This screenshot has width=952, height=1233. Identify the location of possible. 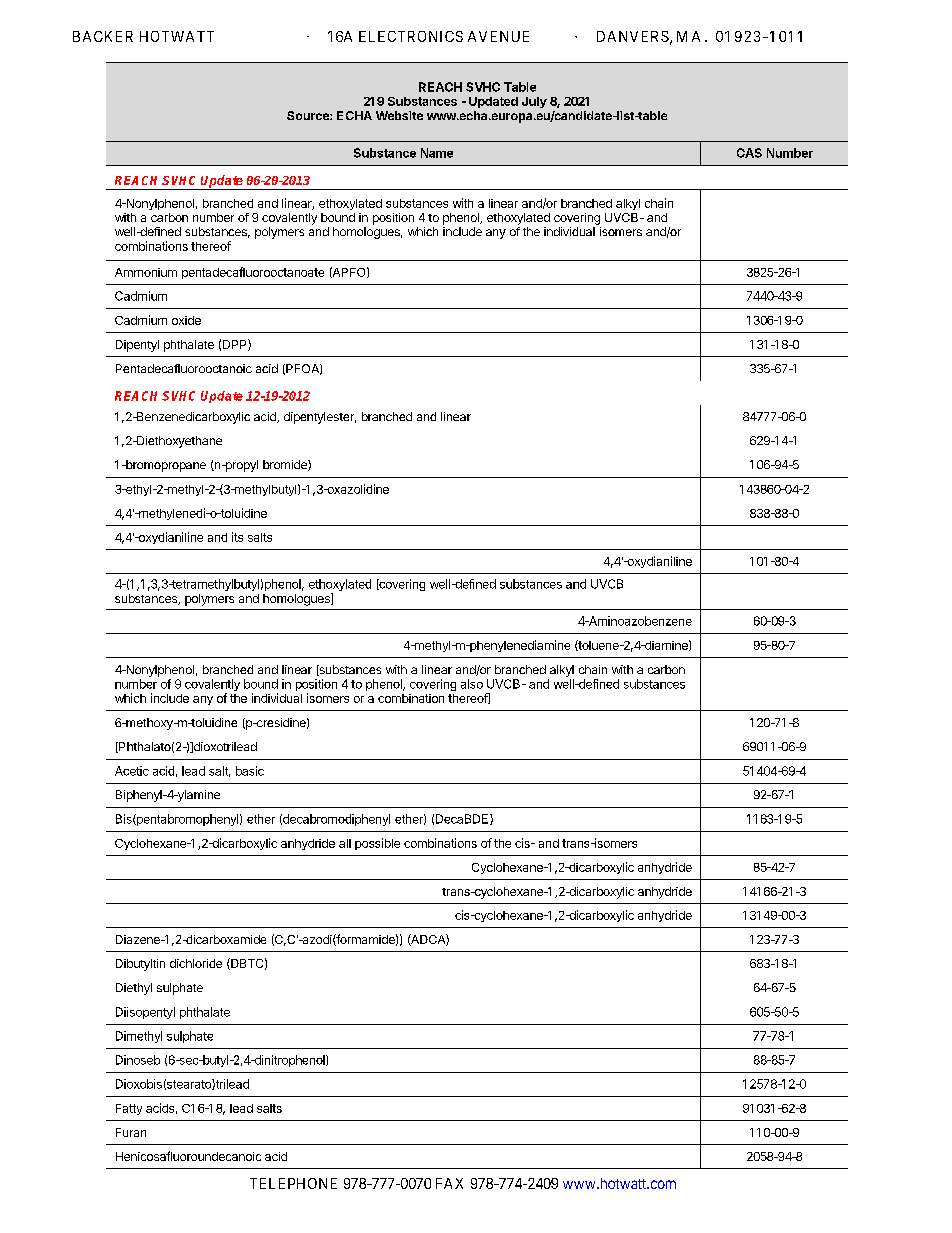
(377, 844).
